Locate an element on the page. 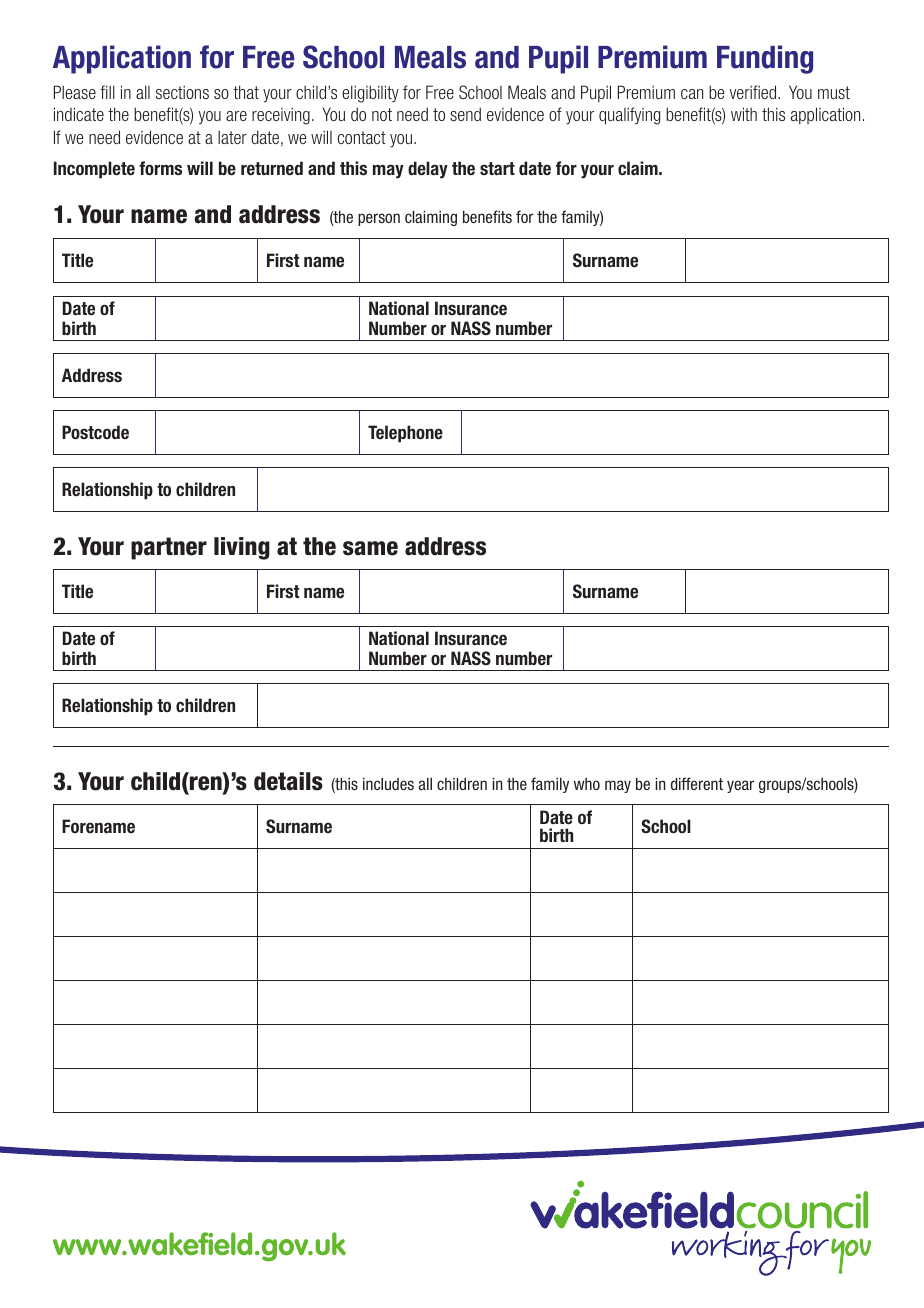 The width and height of the page is (924, 1308). partner is located at coordinates (169, 548).
